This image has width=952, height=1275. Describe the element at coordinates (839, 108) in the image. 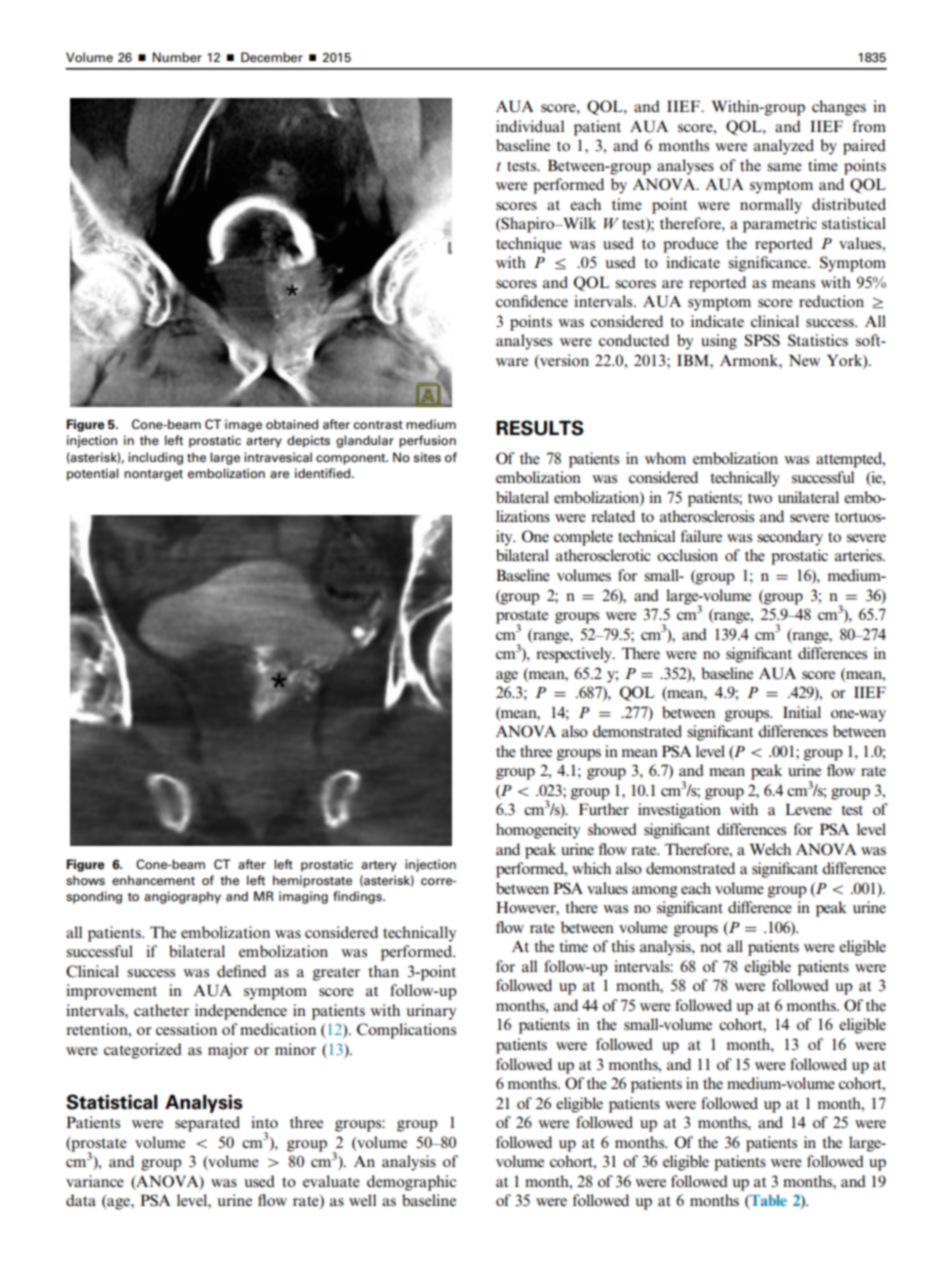

I see `changes` at that location.
